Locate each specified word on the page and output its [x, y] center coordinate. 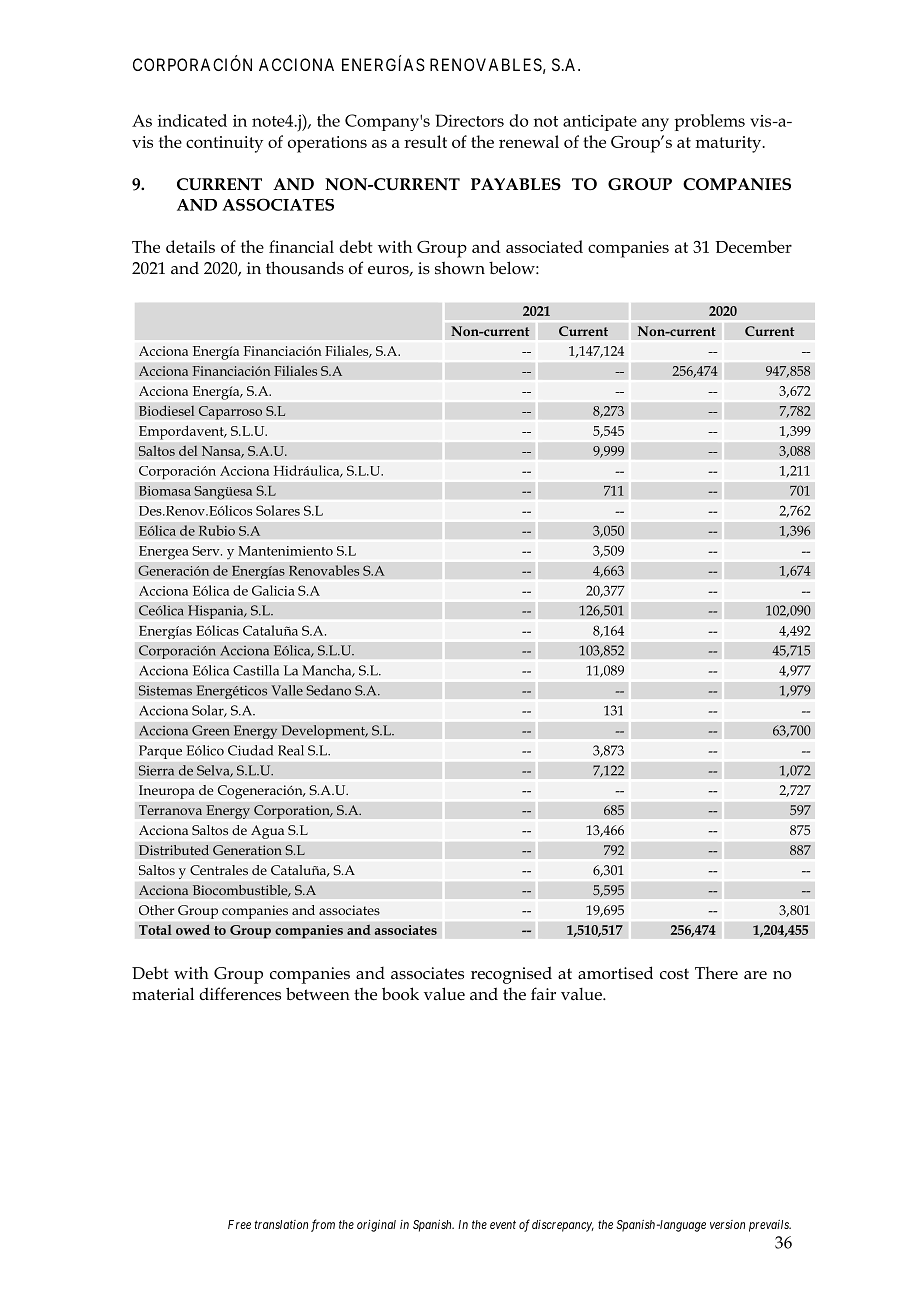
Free [239, 1224]
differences [240, 994]
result [425, 141]
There [716, 973]
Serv [207, 551]
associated [544, 246]
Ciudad [250, 750]
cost [674, 974]
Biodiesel [167, 410]
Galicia [273, 590]
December [753, 246]
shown [460, 267]
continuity [224, 144]
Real [291, 750]
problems [709, 122]
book [400, 994]
